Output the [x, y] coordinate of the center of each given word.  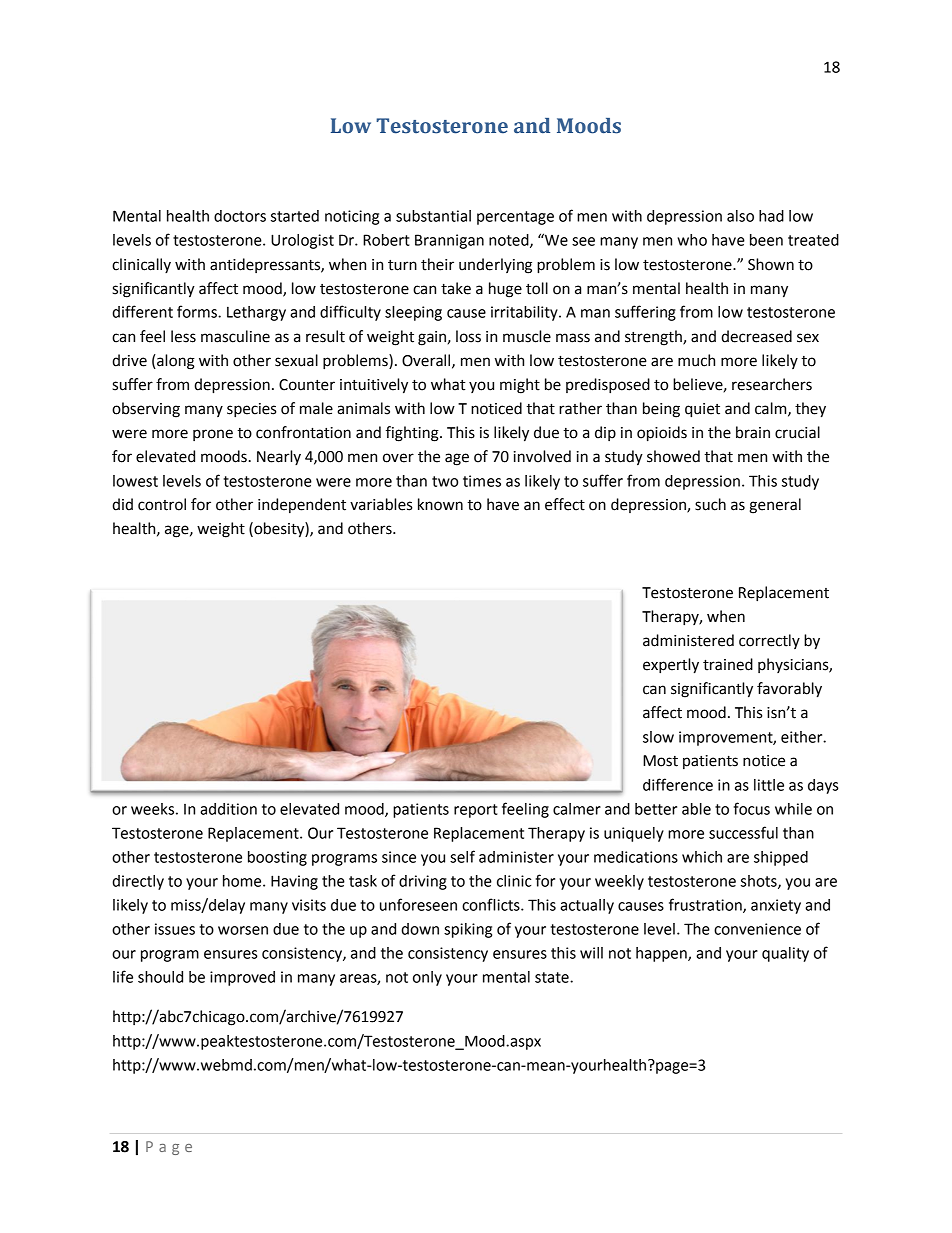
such [710, 504]
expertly [671, 666]
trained [728, 664]
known [440, 504]
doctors [240, 216]
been [766, 240]
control [162, 504]
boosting [277, 858]
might [520, 386]
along [175, 362]
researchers [772, 384]
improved [242, 978]
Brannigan [449, 241]
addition [228, 809]
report [476, 811]
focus [752, 808]
